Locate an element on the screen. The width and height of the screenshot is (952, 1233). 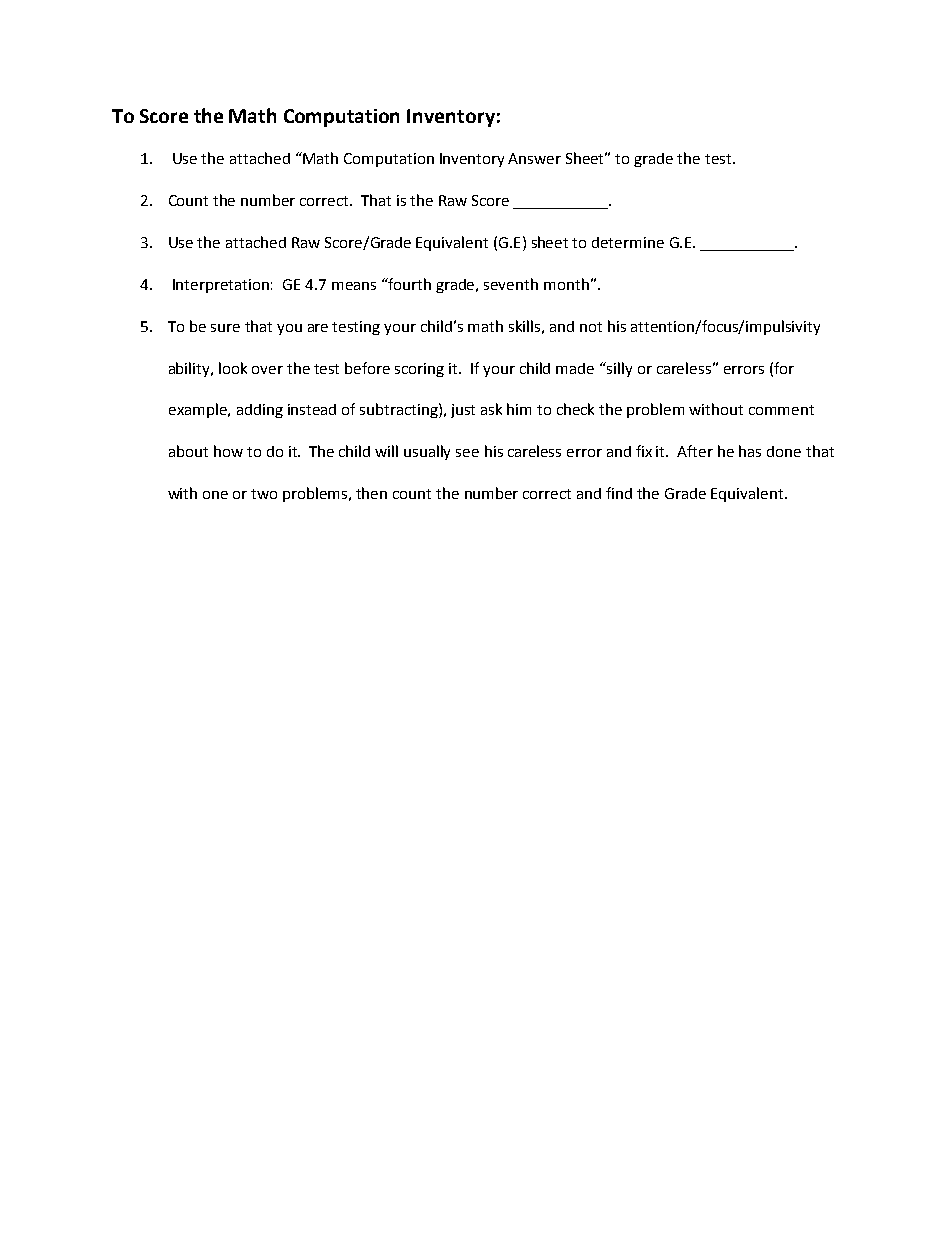
determine is located at coordinates (628, 242).
